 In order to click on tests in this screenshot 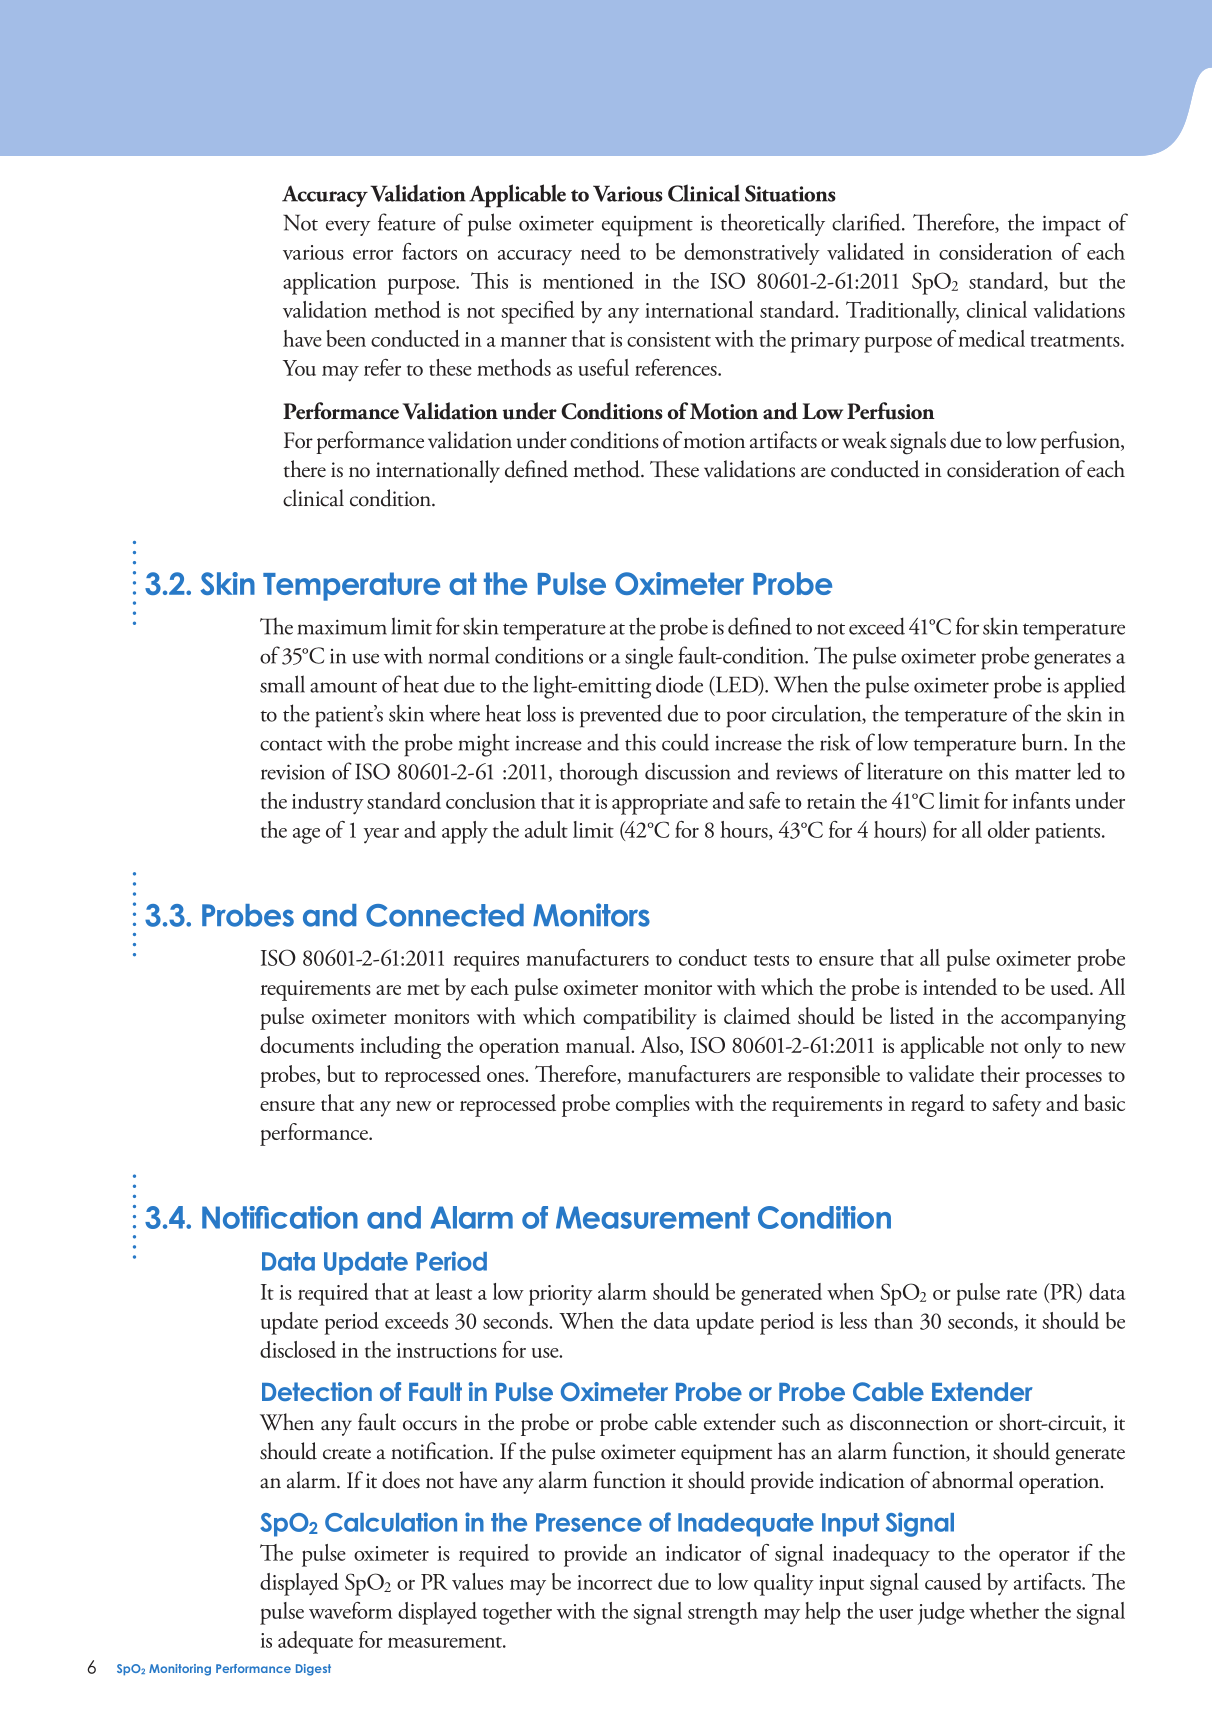, I will do `click(771, 960)`.
